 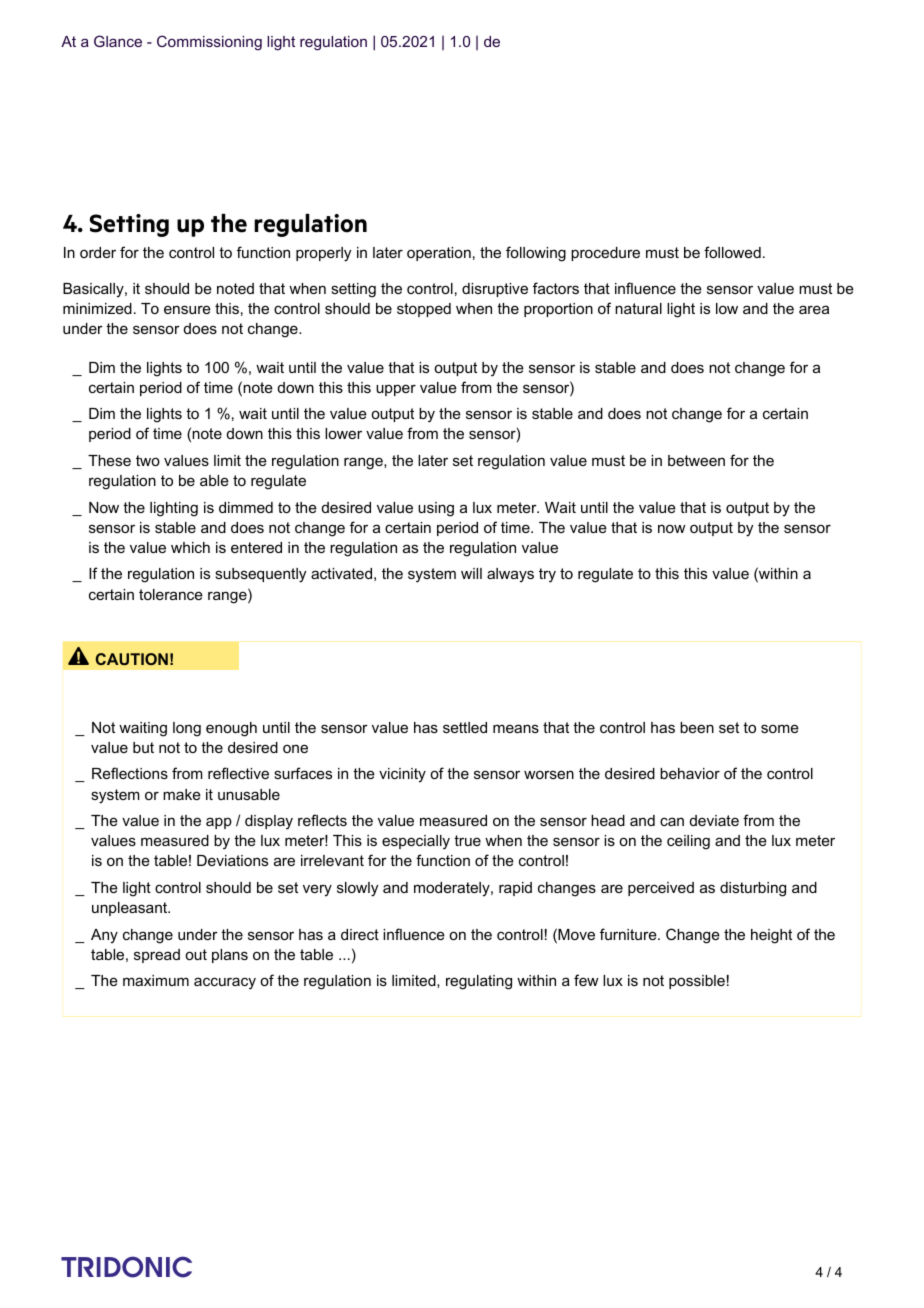 What do you see at coordinates (157, 956) in the screenshot?
I see `spread` at bounding box center [157, 956].
